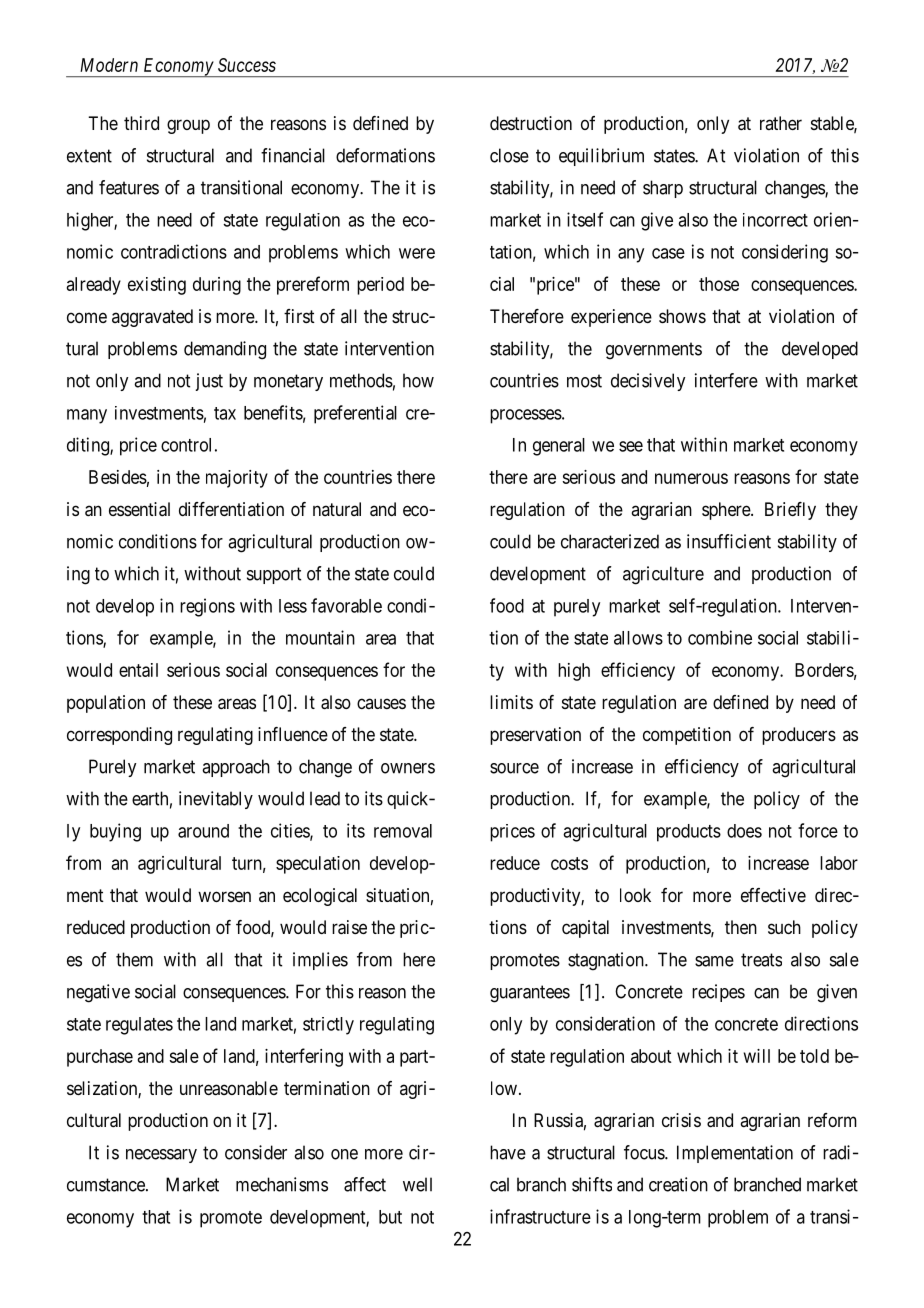 This screenshot has width=924, height=1308. What do you see at coordinates (203, 831) in the screenshot?
I see `around` at bounding box center [203, 831].
